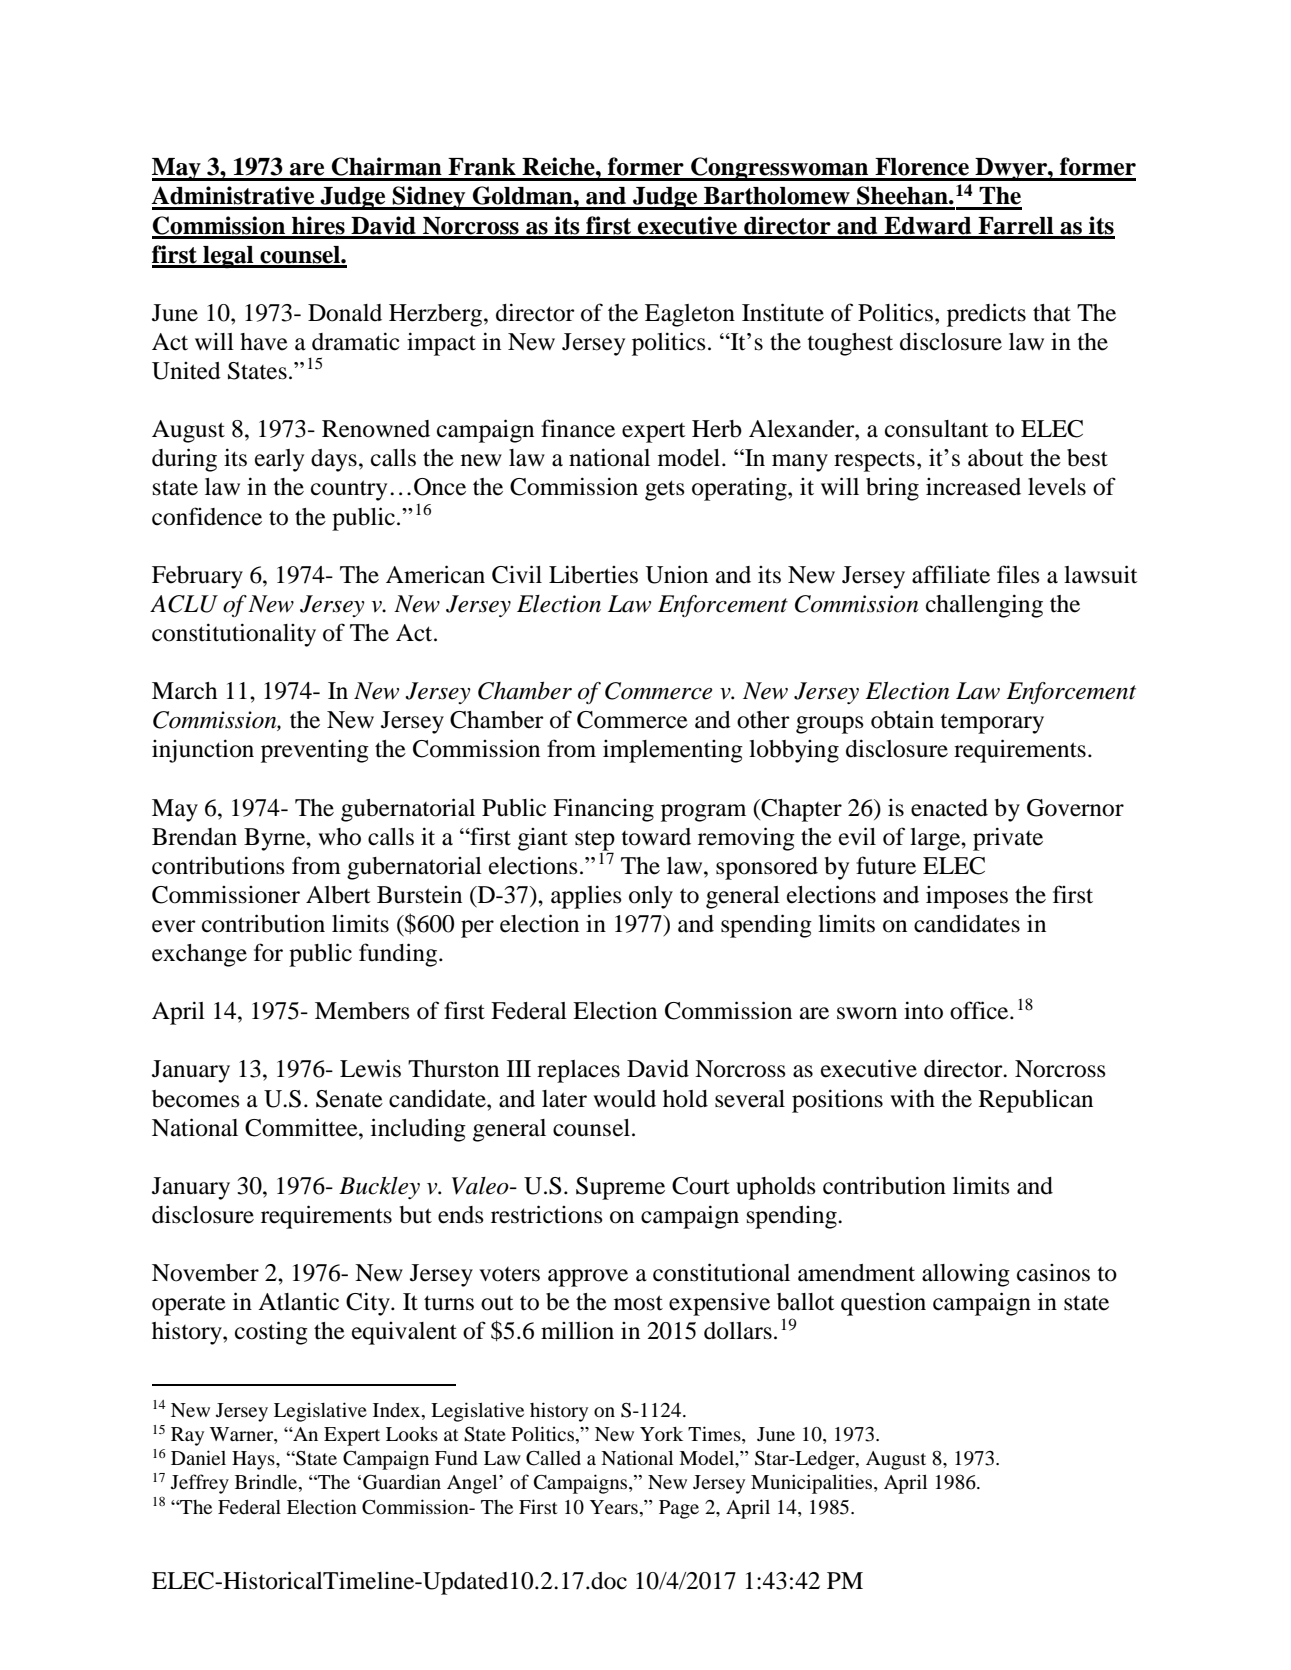  I want to click on legal, so click(228, 257).
